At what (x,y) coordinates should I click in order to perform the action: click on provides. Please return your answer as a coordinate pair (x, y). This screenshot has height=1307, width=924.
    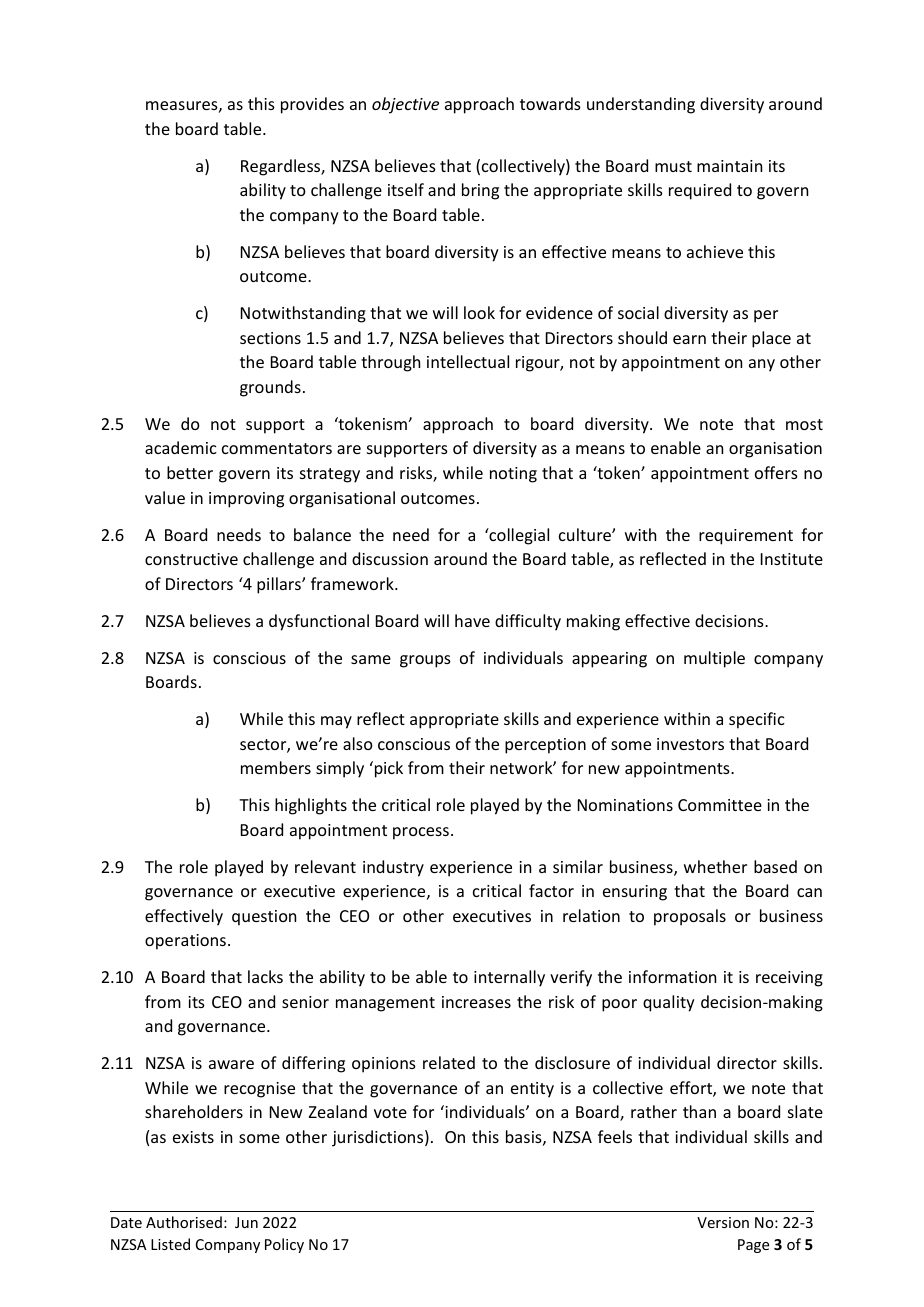
    Looking at the image, I should click on (312, 105).
